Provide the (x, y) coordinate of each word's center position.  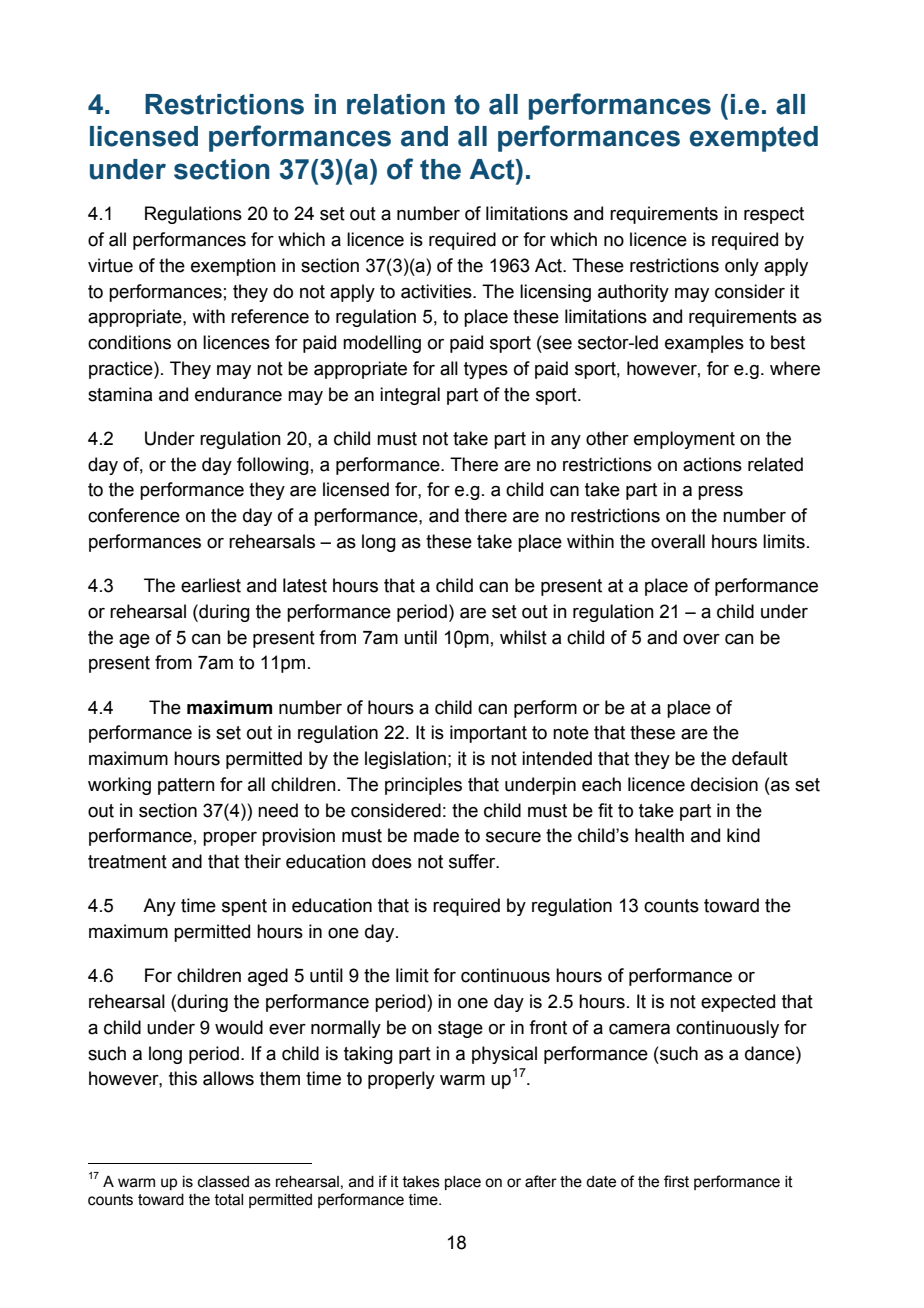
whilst (523, 637)
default (760, 758)
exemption (233, 267)
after (541, 1181)
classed (223, 1182)
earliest (211, 585)
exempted (754, 139)
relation (396, 104)
